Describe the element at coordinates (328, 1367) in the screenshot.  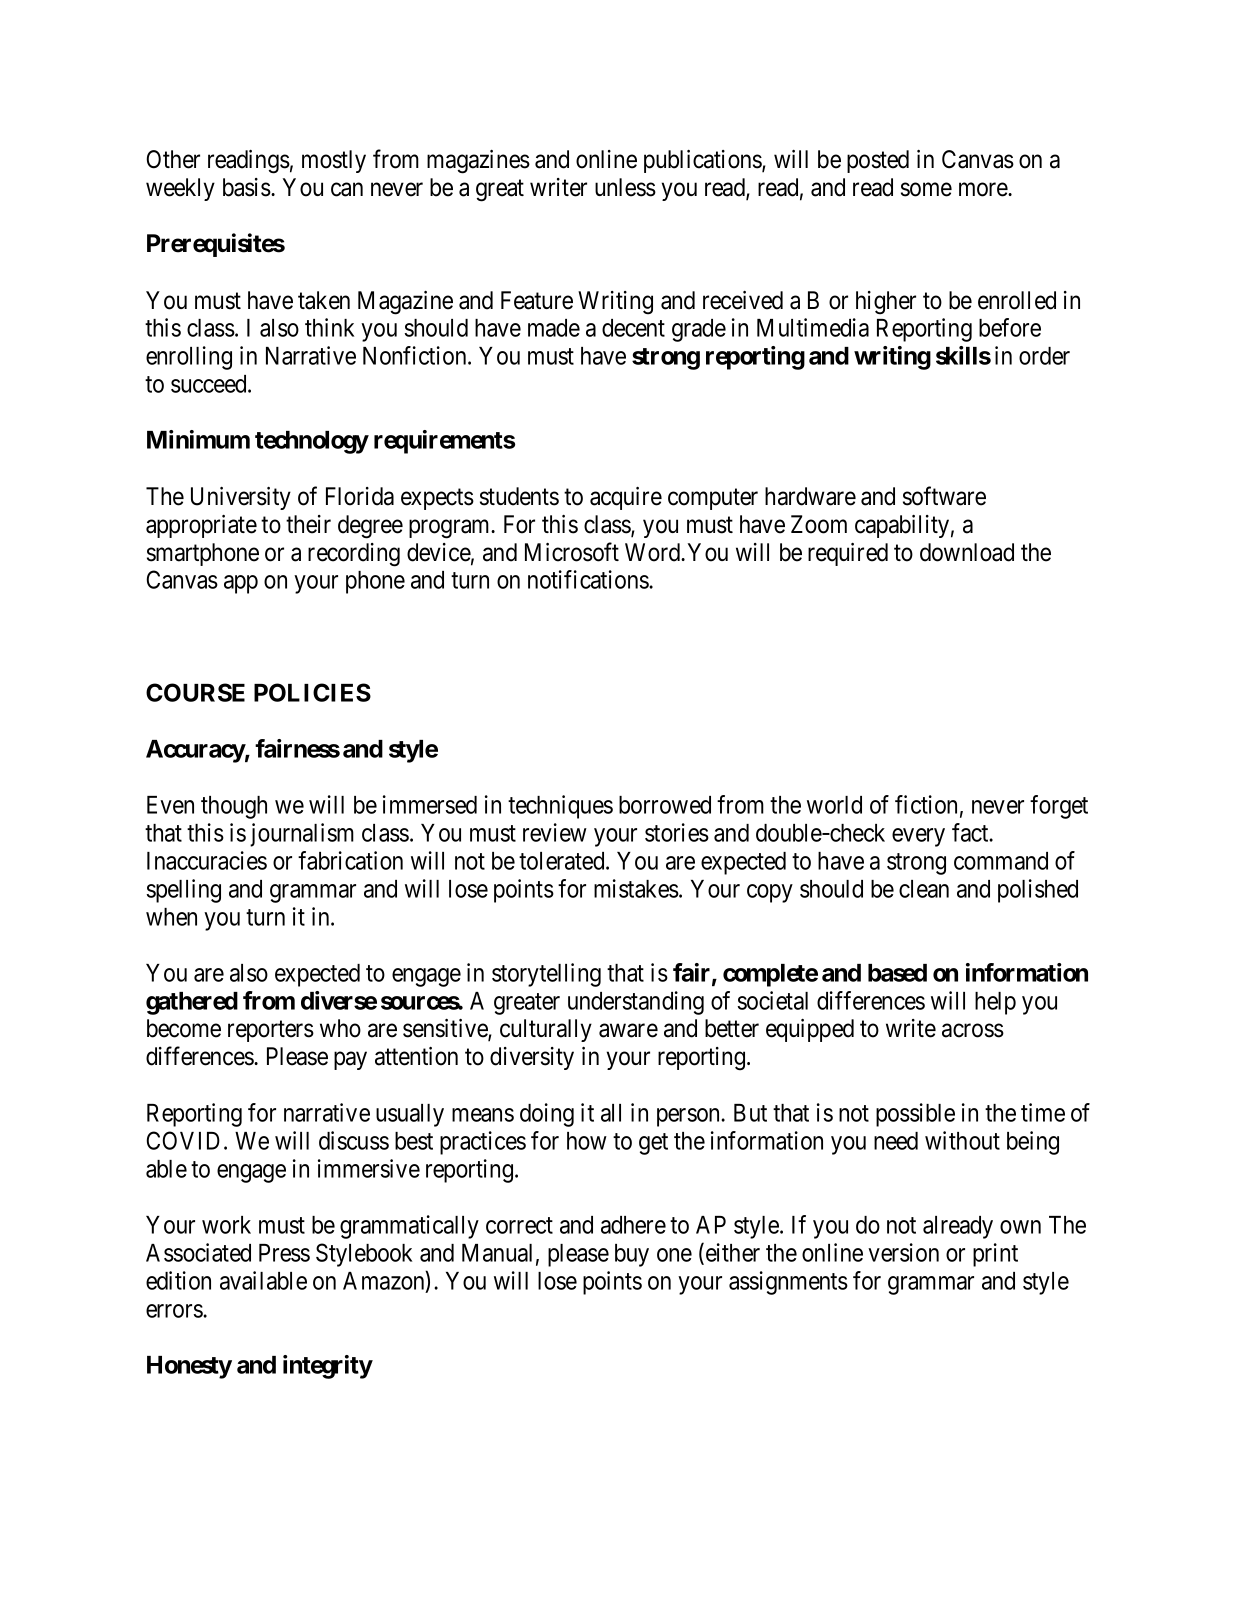
I see `integrity` at that location.
